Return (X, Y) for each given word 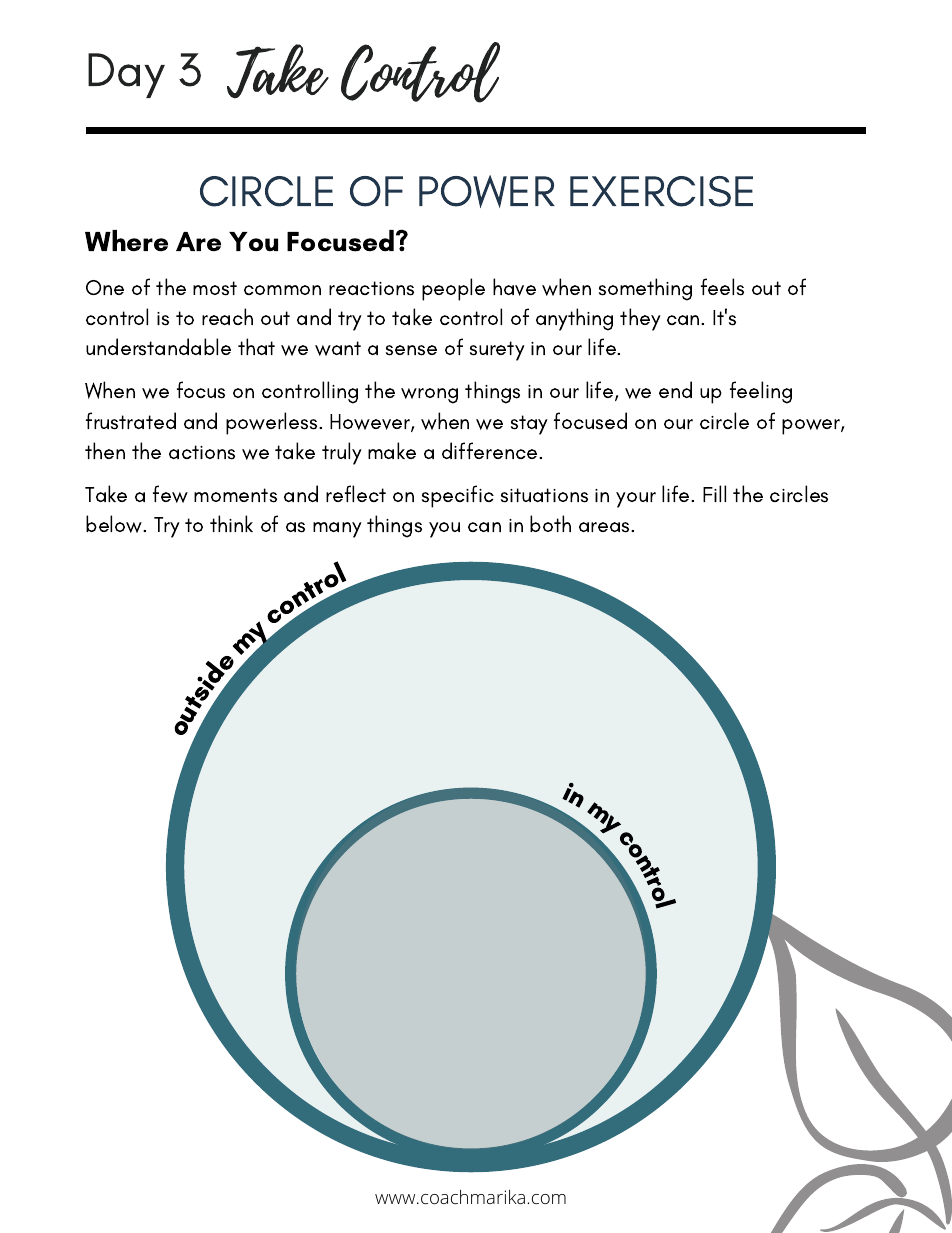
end (675, 389)
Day (126, 75)
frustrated (131, 421)
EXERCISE (661, 191)
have (514, 287)
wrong (429, 396)
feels (722, 287)
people (453, 289)
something (645, 289)
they (640, 319)
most (215, 288)
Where (126, 241)
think (231, 523)
